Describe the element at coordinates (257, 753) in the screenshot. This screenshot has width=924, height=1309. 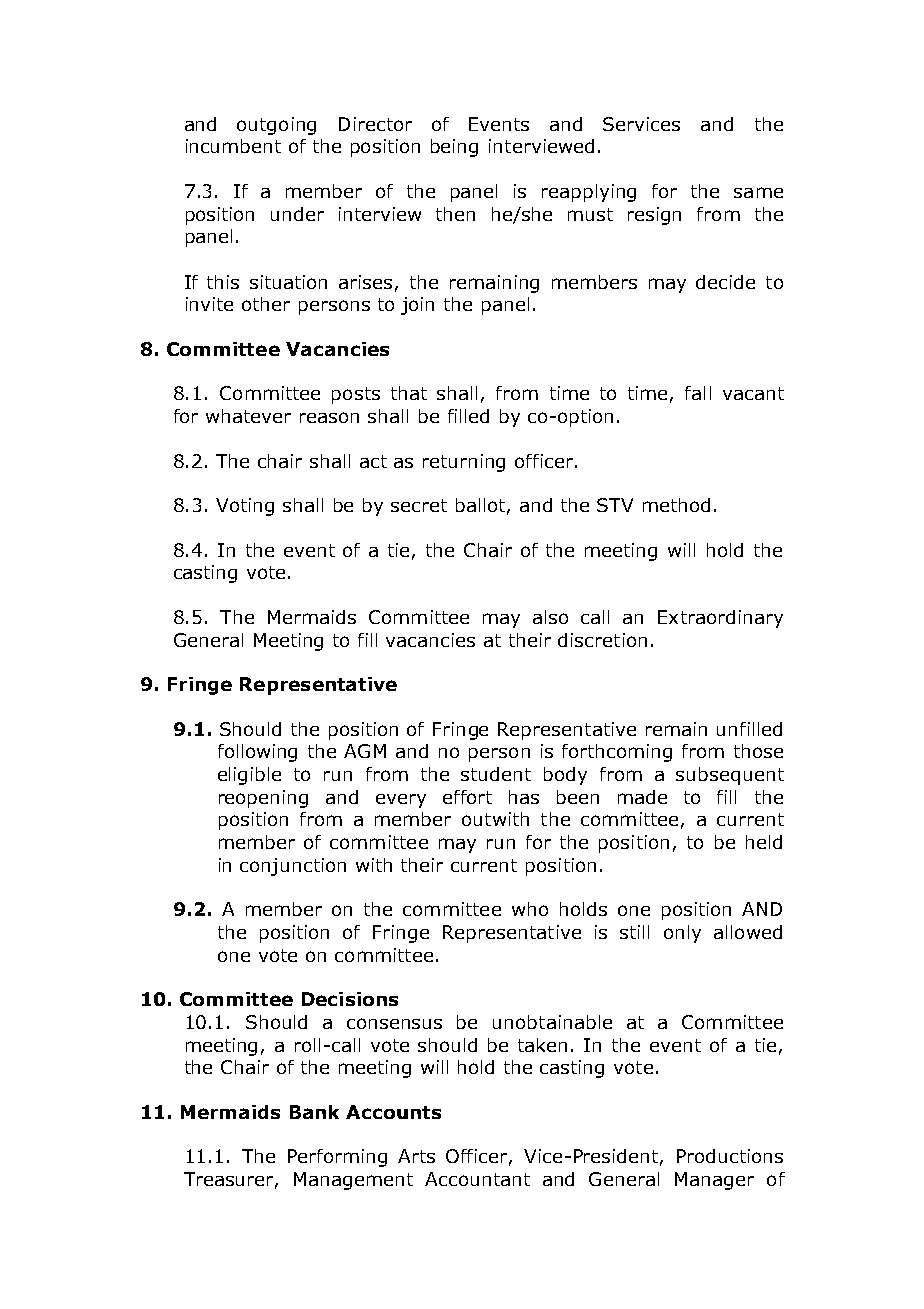
I see `following` at that location.
